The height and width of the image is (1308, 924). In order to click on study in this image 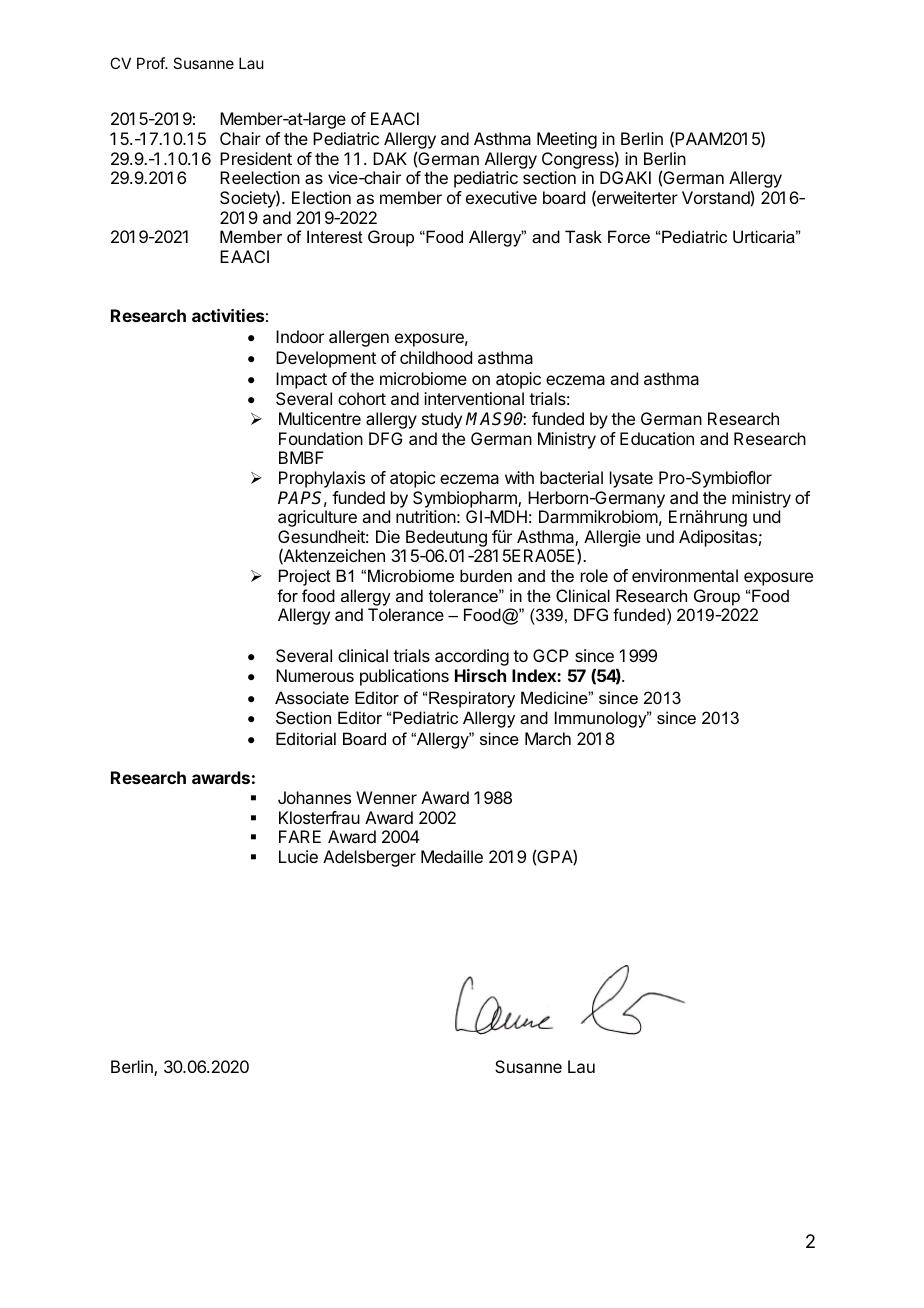, I will do `click(442, 420)`.
